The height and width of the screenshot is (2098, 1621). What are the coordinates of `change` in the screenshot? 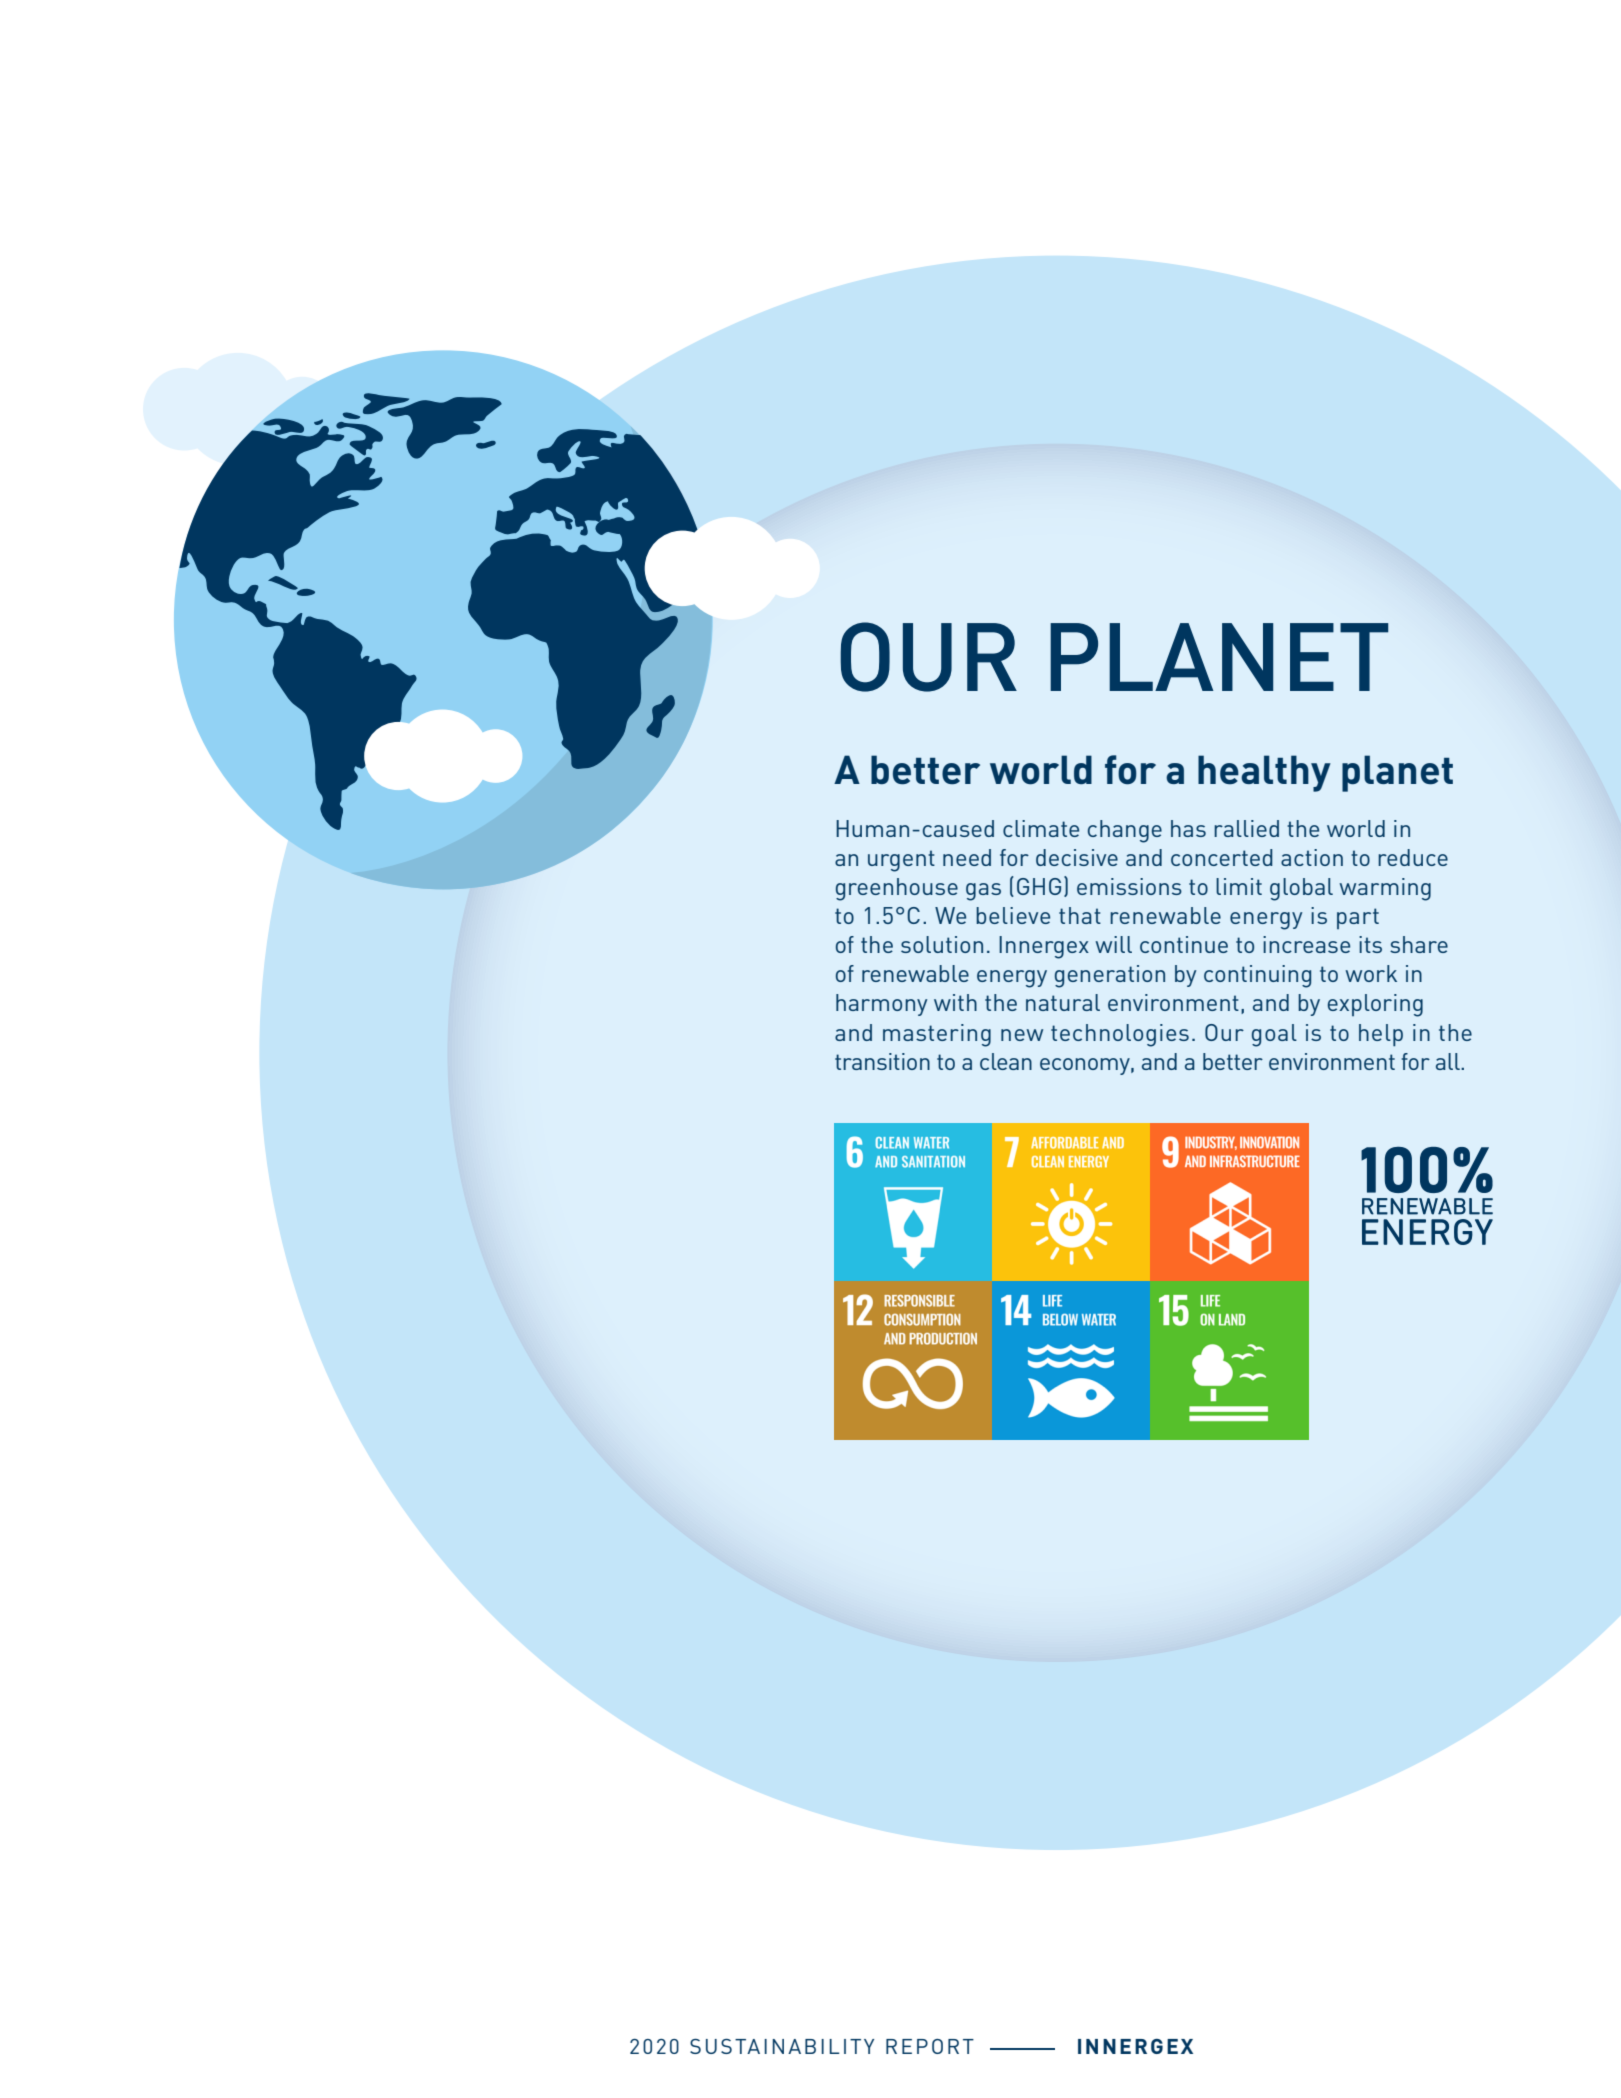 It's located at (1125, 831).
